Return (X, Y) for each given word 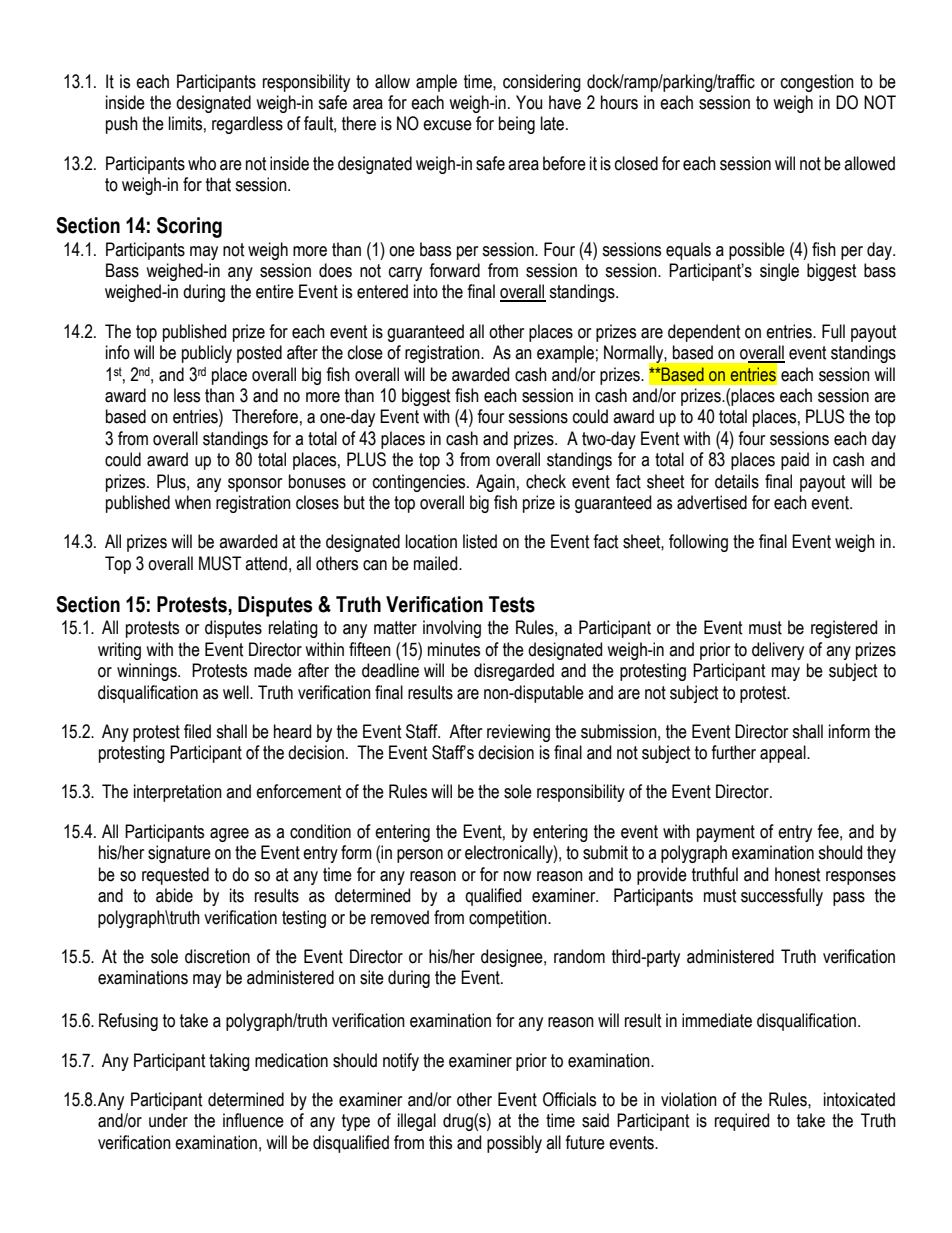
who (202, 163)
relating (293, 629)
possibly (514, 1144)
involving (452, 629)
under (168, 1120)
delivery (778, 651)
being (517, 125)
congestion (817, 83)
